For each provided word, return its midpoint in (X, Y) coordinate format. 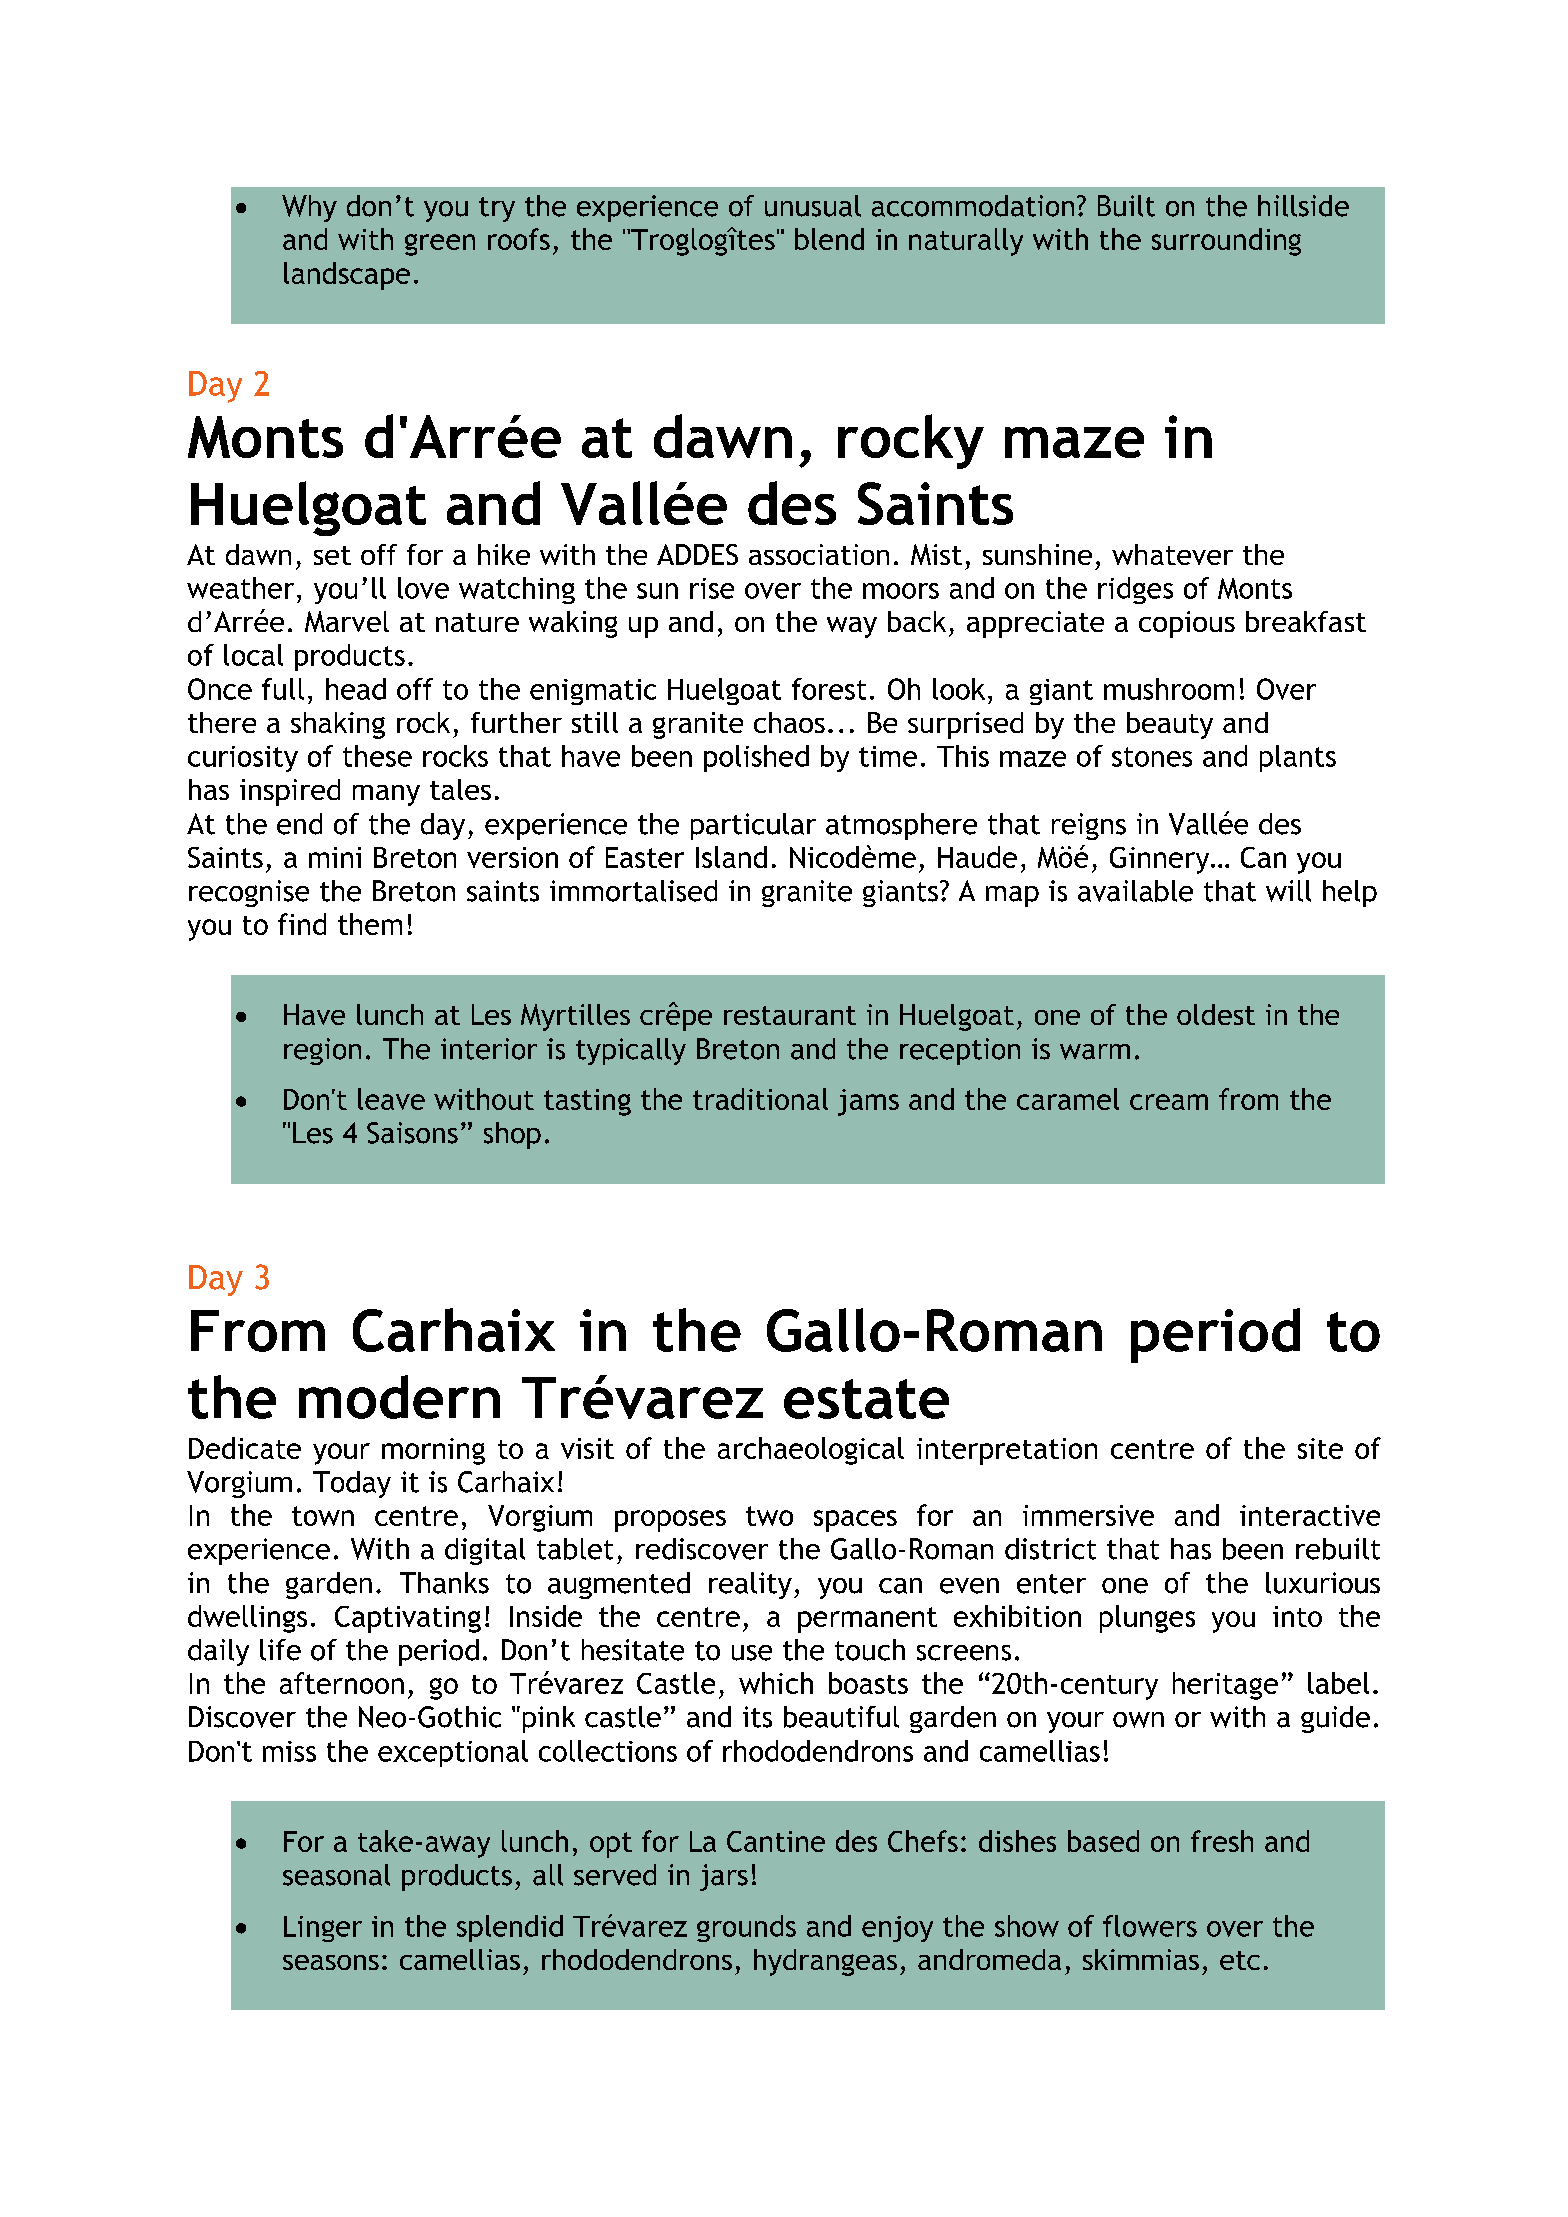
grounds (746, 1928)
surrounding (1226, 242)
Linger (323, 1929)
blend (829, 239)
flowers (1150, 1926)
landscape (347, 276)
